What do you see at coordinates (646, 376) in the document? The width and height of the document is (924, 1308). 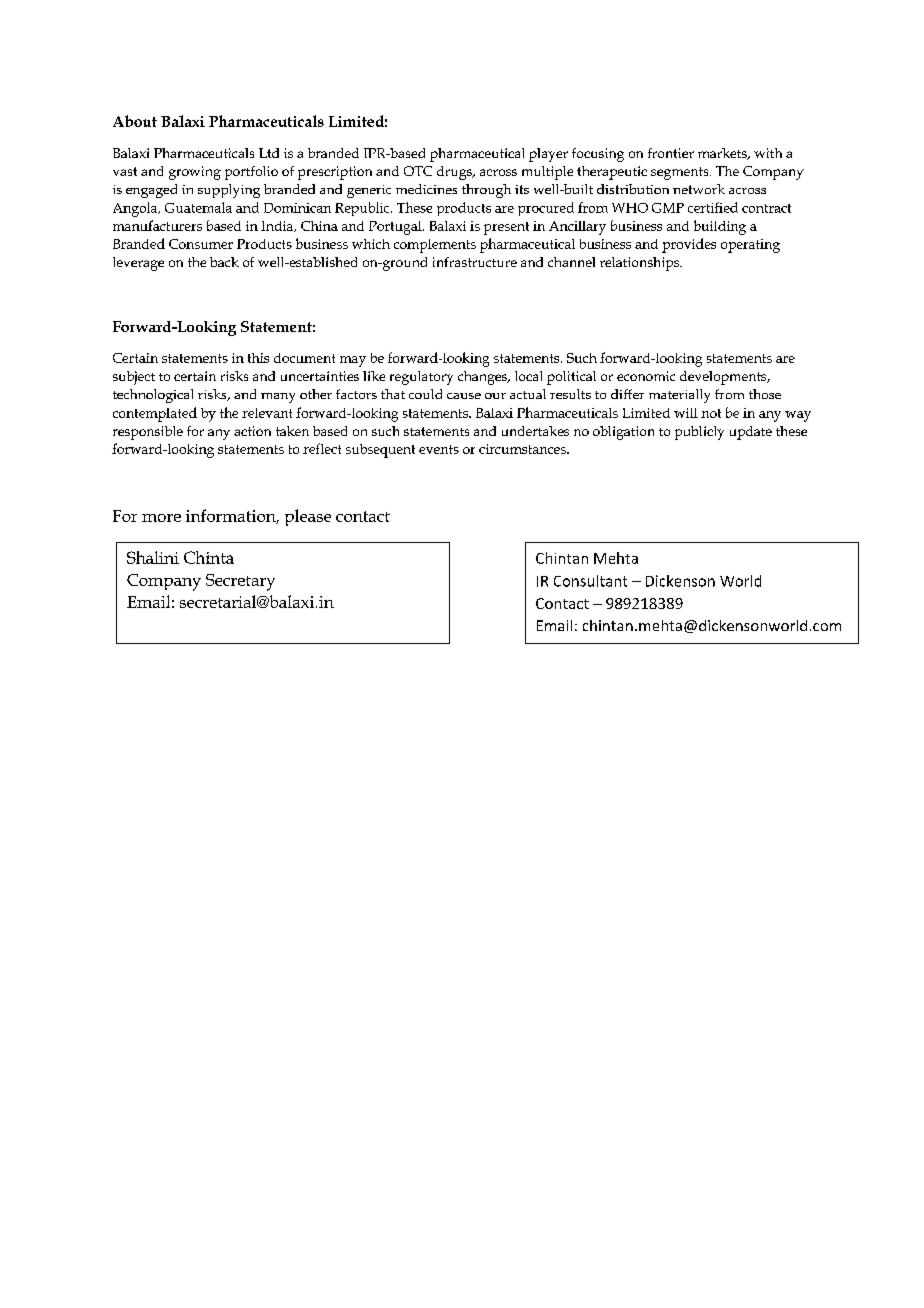 I see `economic` at bounding box center [646, 376].
